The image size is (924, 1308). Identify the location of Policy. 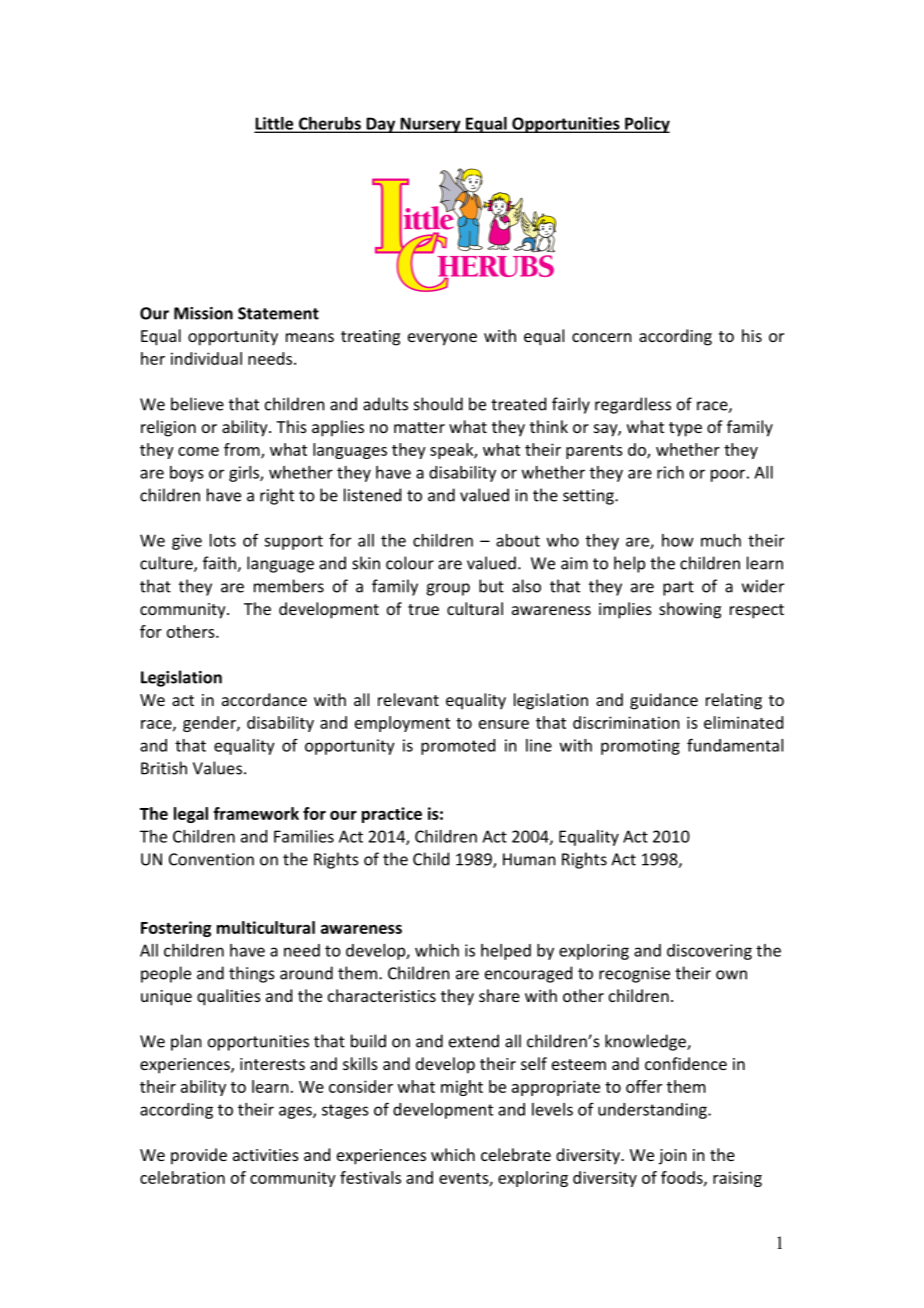
(646, 125).
